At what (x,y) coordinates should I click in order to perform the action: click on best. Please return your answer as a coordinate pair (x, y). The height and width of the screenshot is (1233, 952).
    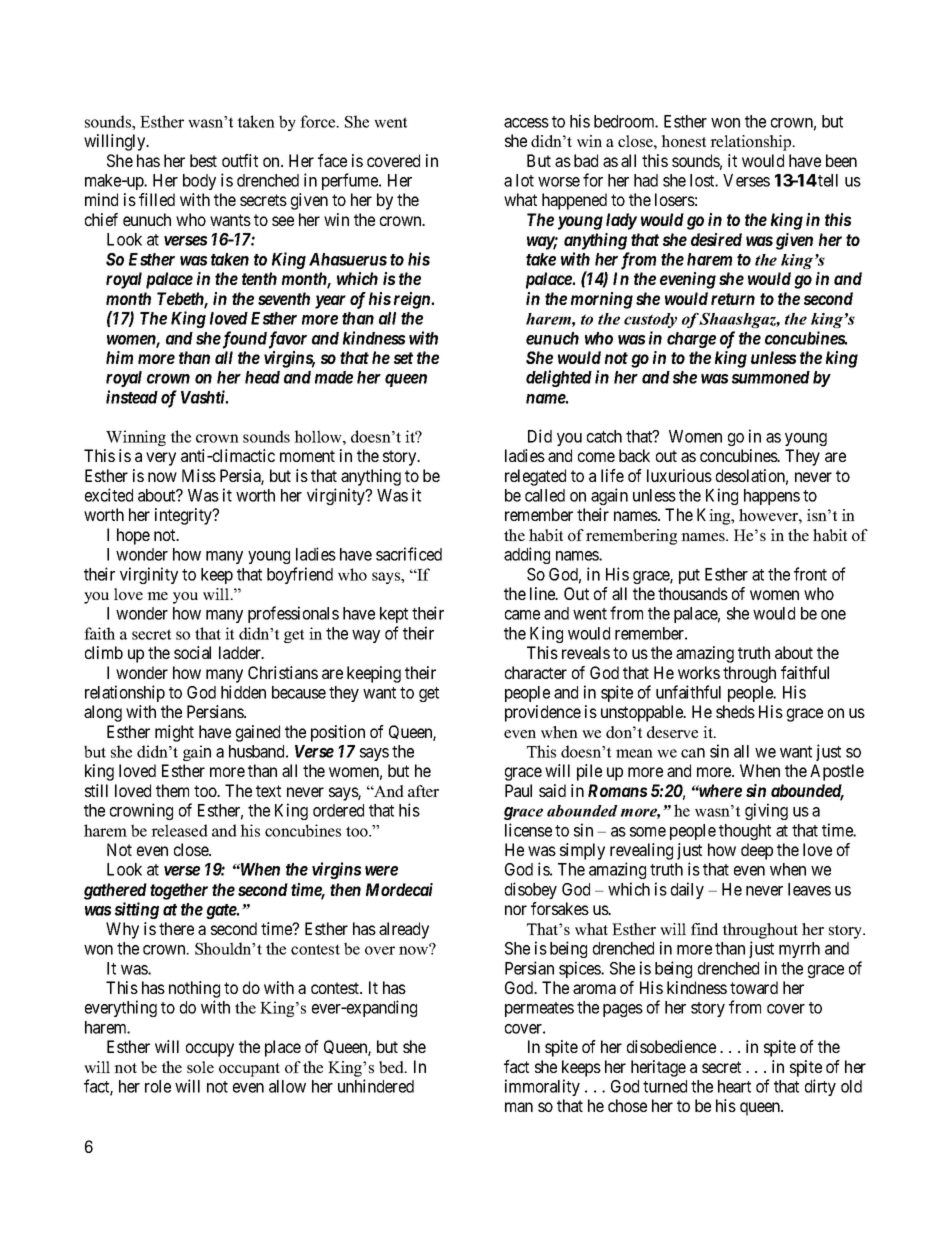
    Looking at the image, I should click on (203, 160).
